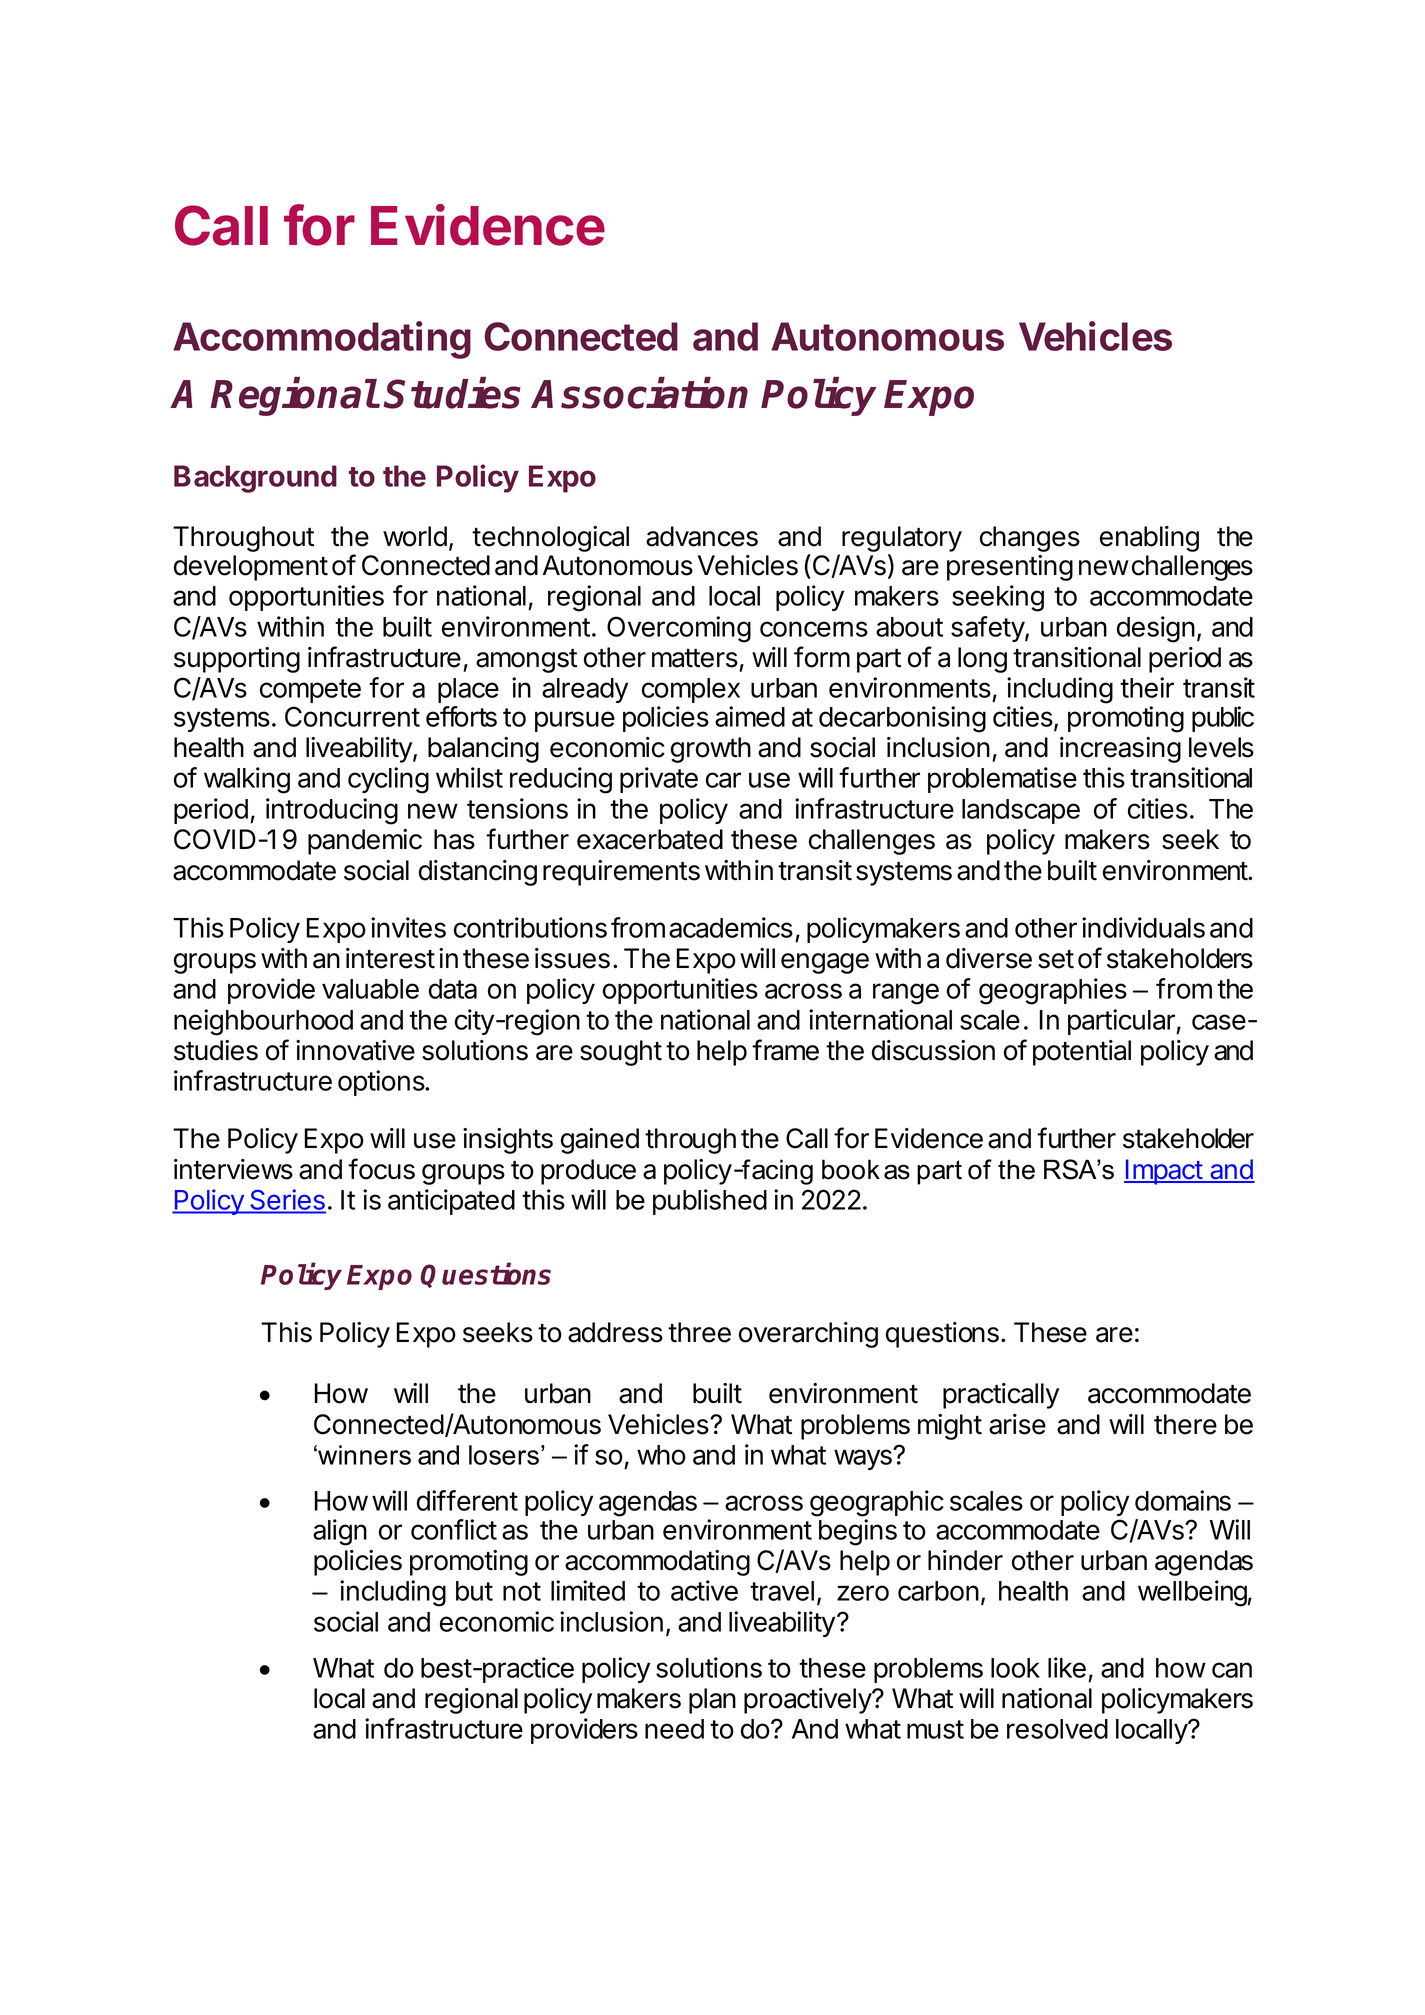 This screenshot has height=2015, width=1425. I want to click on enabling, so click(1149, 539).
